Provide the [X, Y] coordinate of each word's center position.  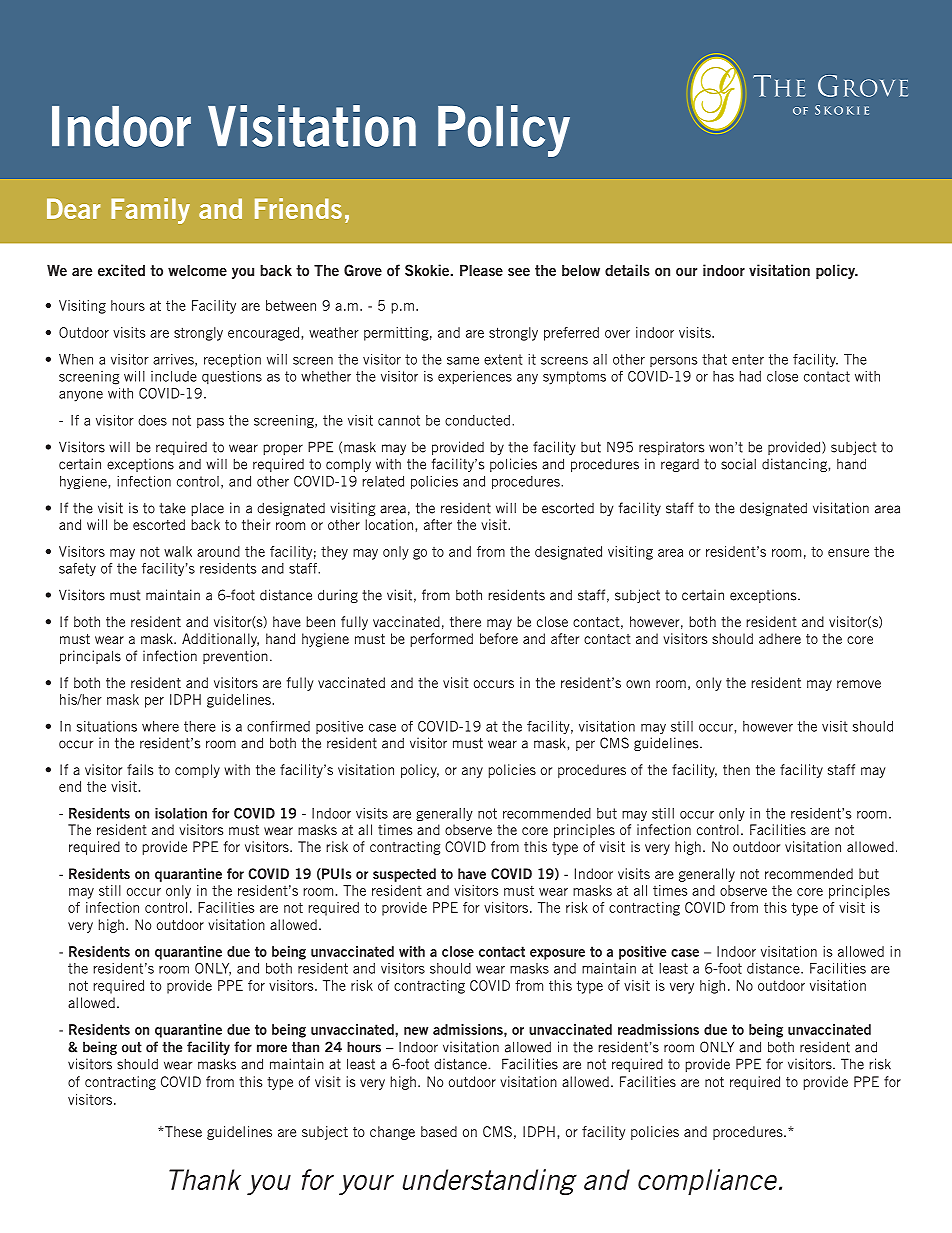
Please [481, 270]
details [627, 270]
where [160, 726]
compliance [709, 1182]
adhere [780, 638]
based [439, 1131]
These [182, 1131]
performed [442, 640]
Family [150, 211]
